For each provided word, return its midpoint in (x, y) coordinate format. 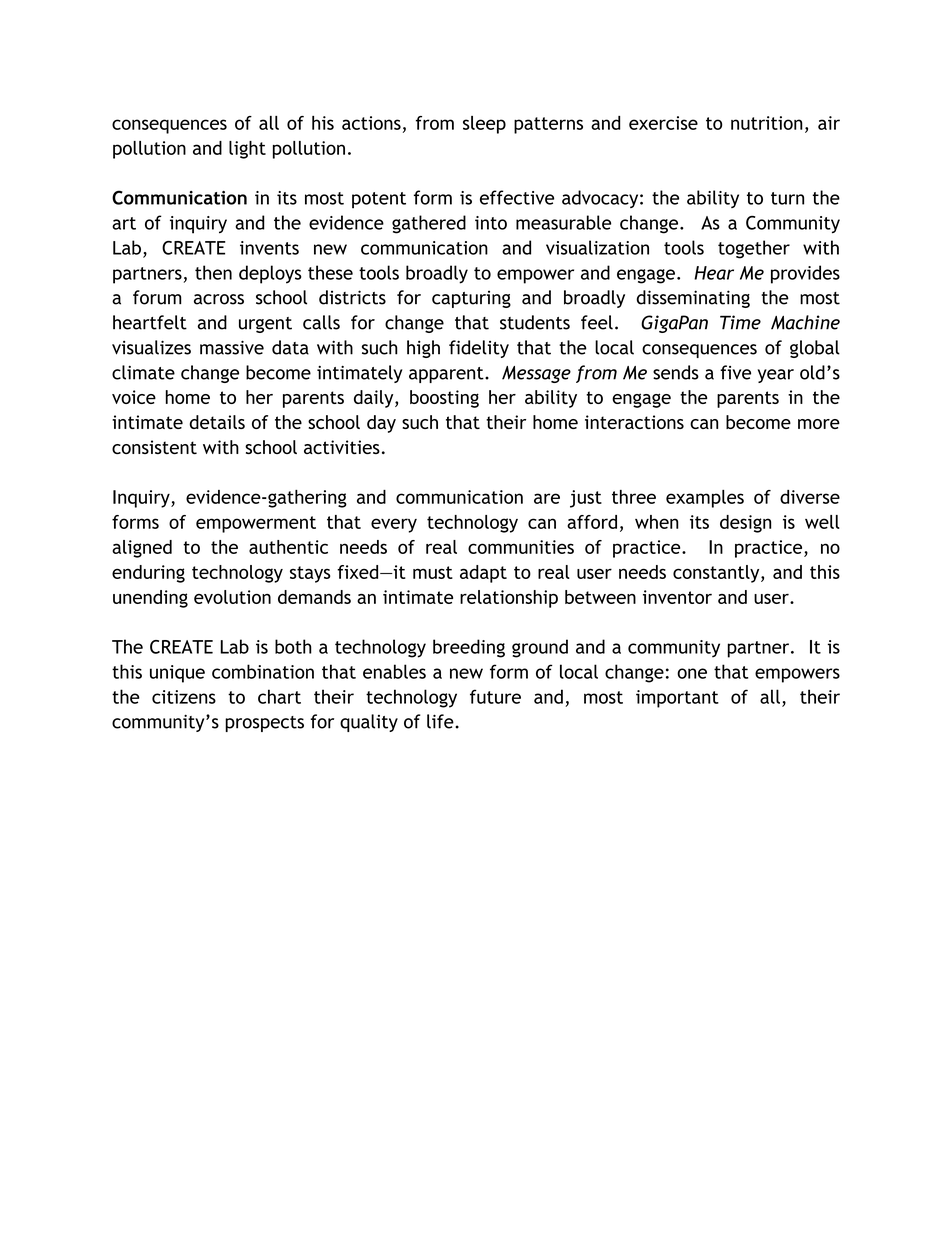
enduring (148, 574)
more (819, 424)
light (247, 150)
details (217, 422)
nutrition (767, 123)
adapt (483, 574)
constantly (717, 574)
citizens (184, 697)
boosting (444, 399)
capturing (471, 299)
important (677, 699)
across (219, 299)
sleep (484, 125)
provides (805, 274)
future (495, 696)
